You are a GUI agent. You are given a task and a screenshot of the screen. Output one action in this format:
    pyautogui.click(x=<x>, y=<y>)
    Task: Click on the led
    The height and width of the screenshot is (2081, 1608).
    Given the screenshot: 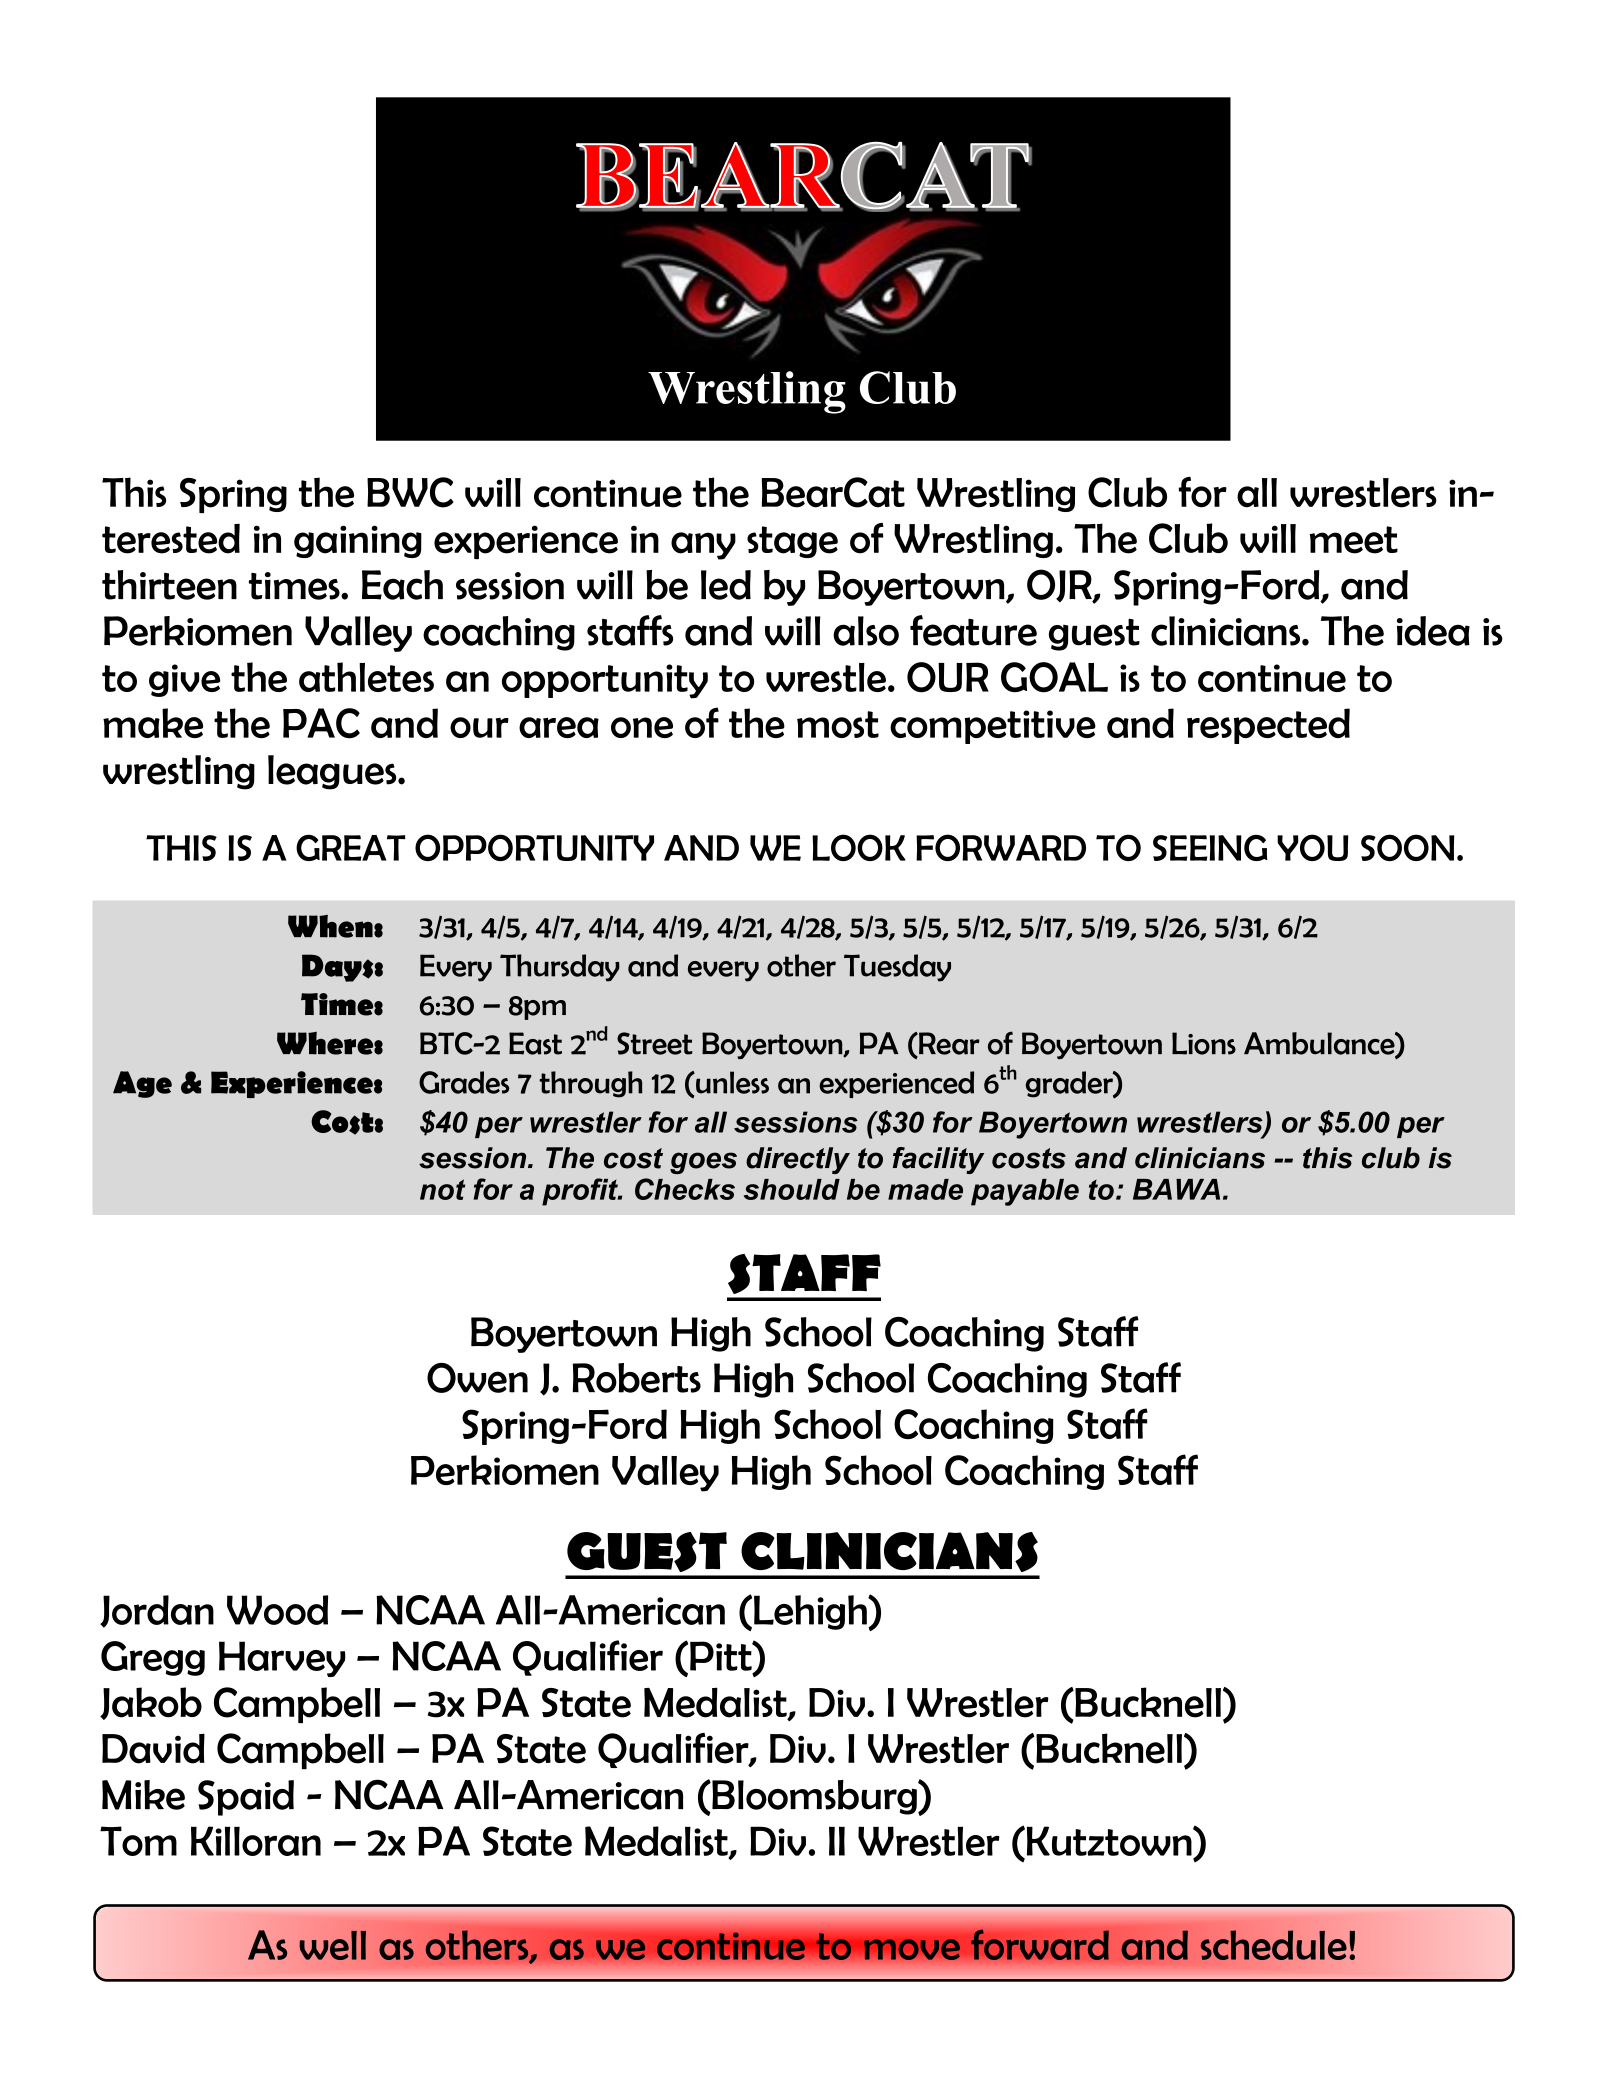 What is the action you would take?
    pyautogui.click(x=726, y=585)
